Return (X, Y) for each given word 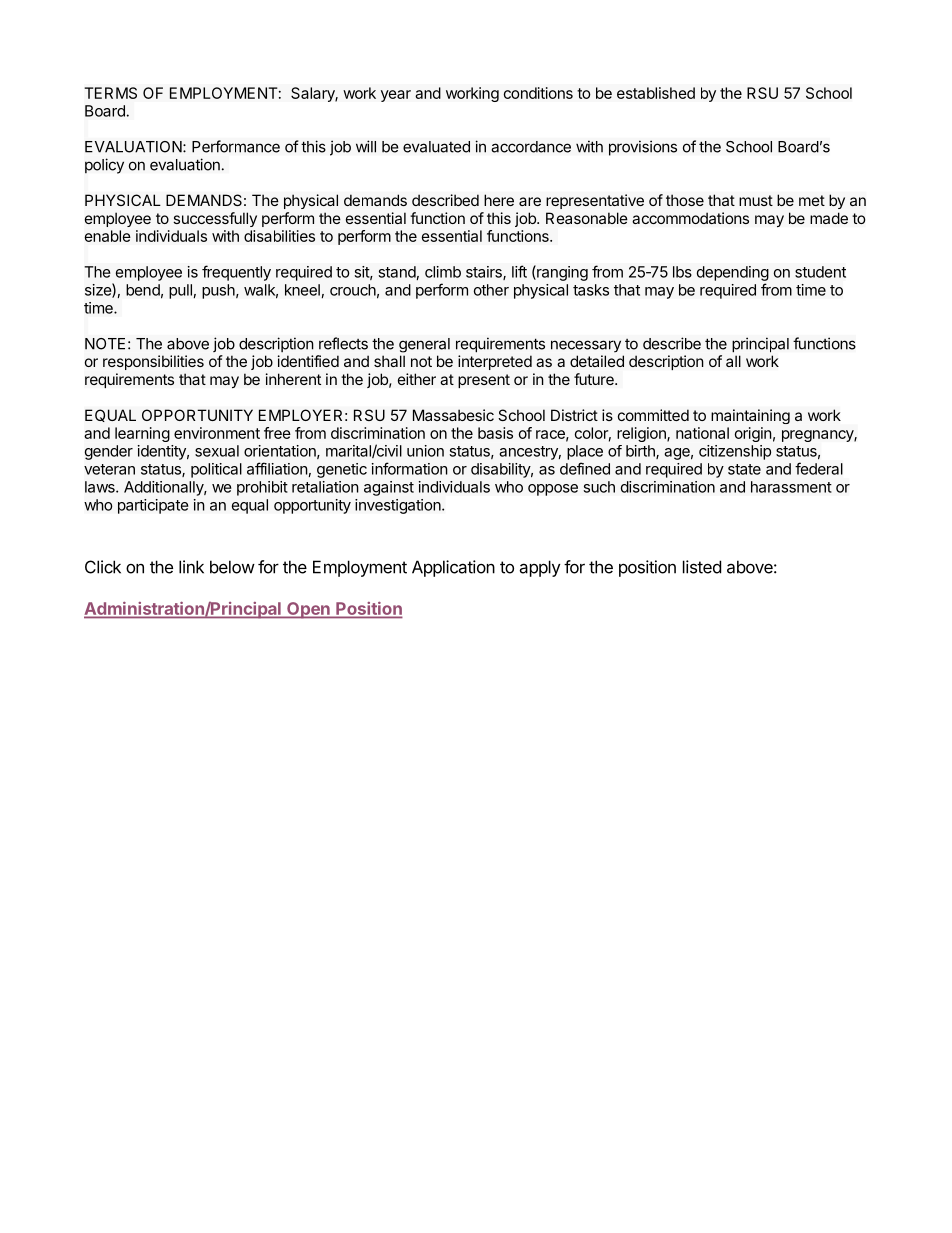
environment (217, 433)
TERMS (111, 93)
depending (733, 273)
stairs (485, 273)
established (656, 93)
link (191, 567)
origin (753, 434)
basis (495, 433)
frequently (236, 273)
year (396, 96)
